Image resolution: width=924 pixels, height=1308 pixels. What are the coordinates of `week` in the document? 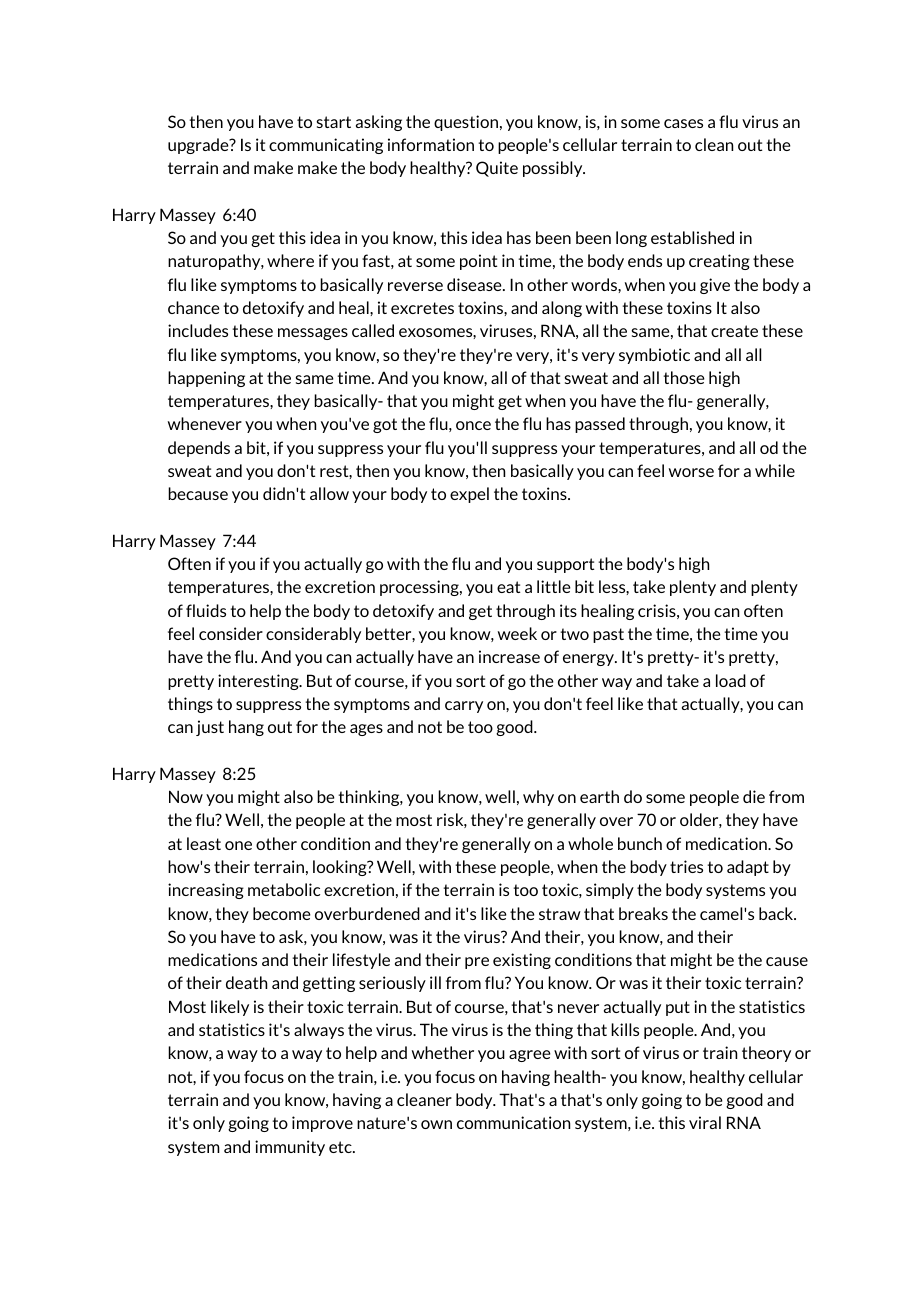 It's located at (517, 633).
